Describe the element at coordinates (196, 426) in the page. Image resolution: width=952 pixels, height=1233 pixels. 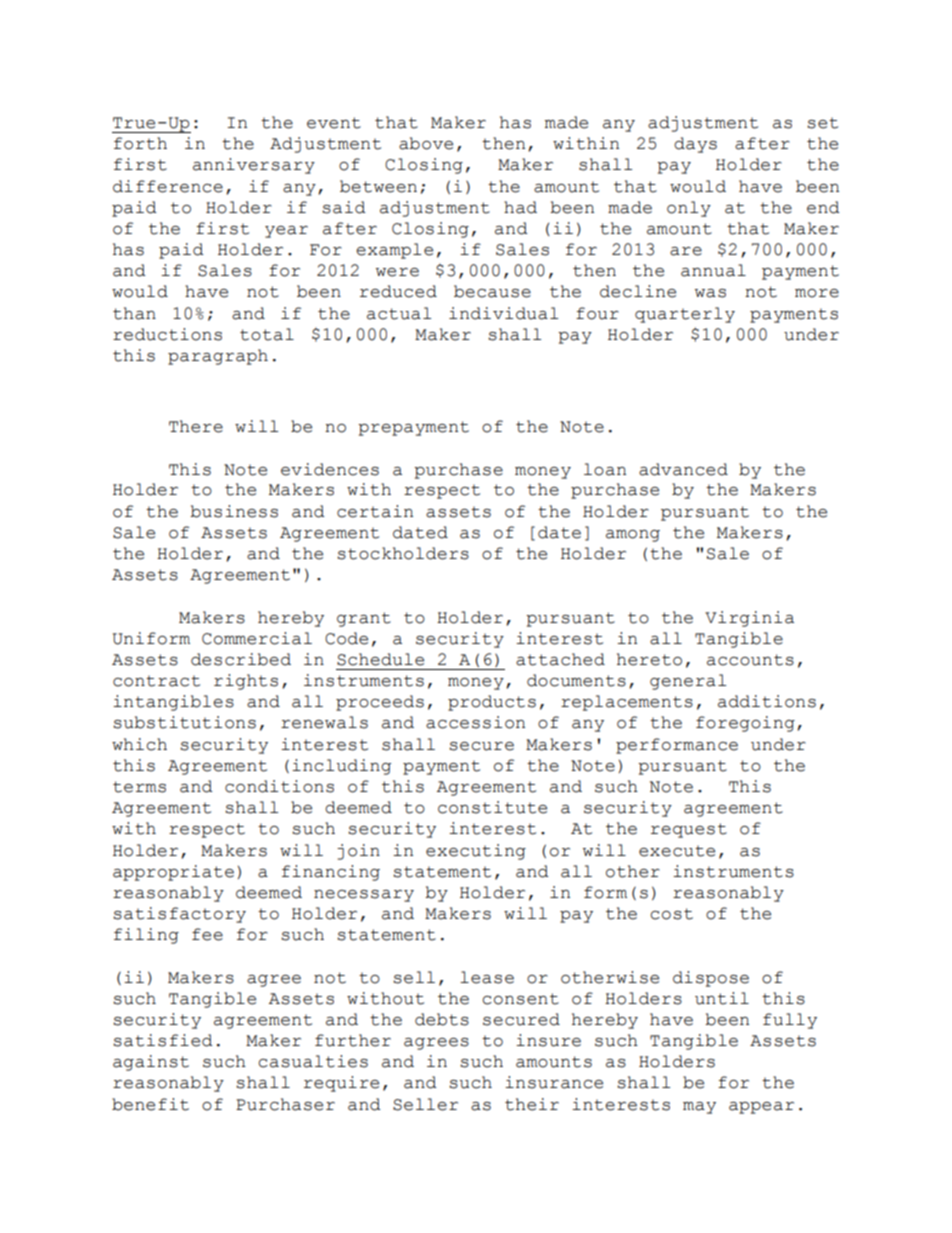
I see `There` at that location.
